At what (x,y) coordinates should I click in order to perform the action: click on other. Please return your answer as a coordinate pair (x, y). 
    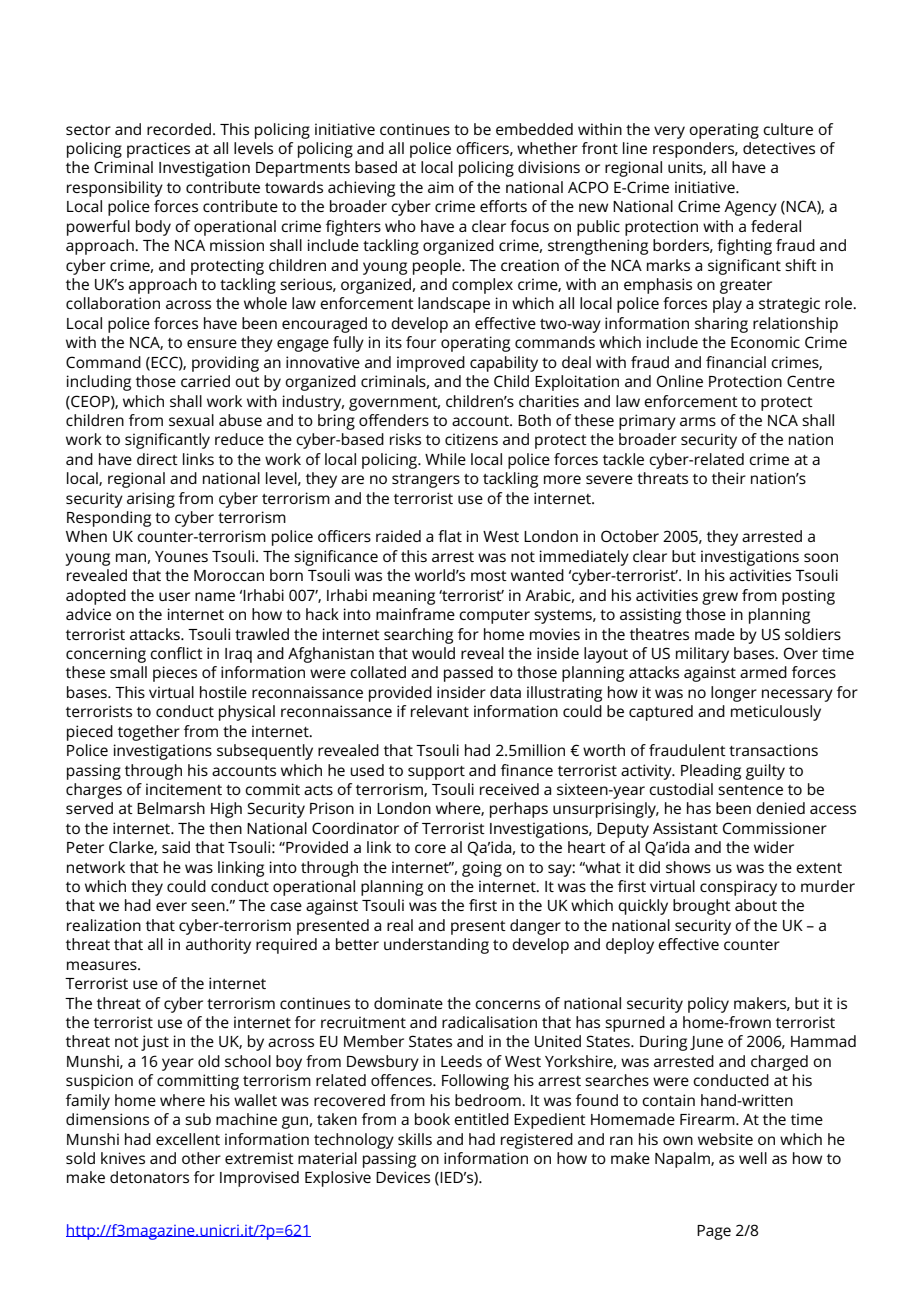
    Looking at the image, I should click on (201, 1158).
